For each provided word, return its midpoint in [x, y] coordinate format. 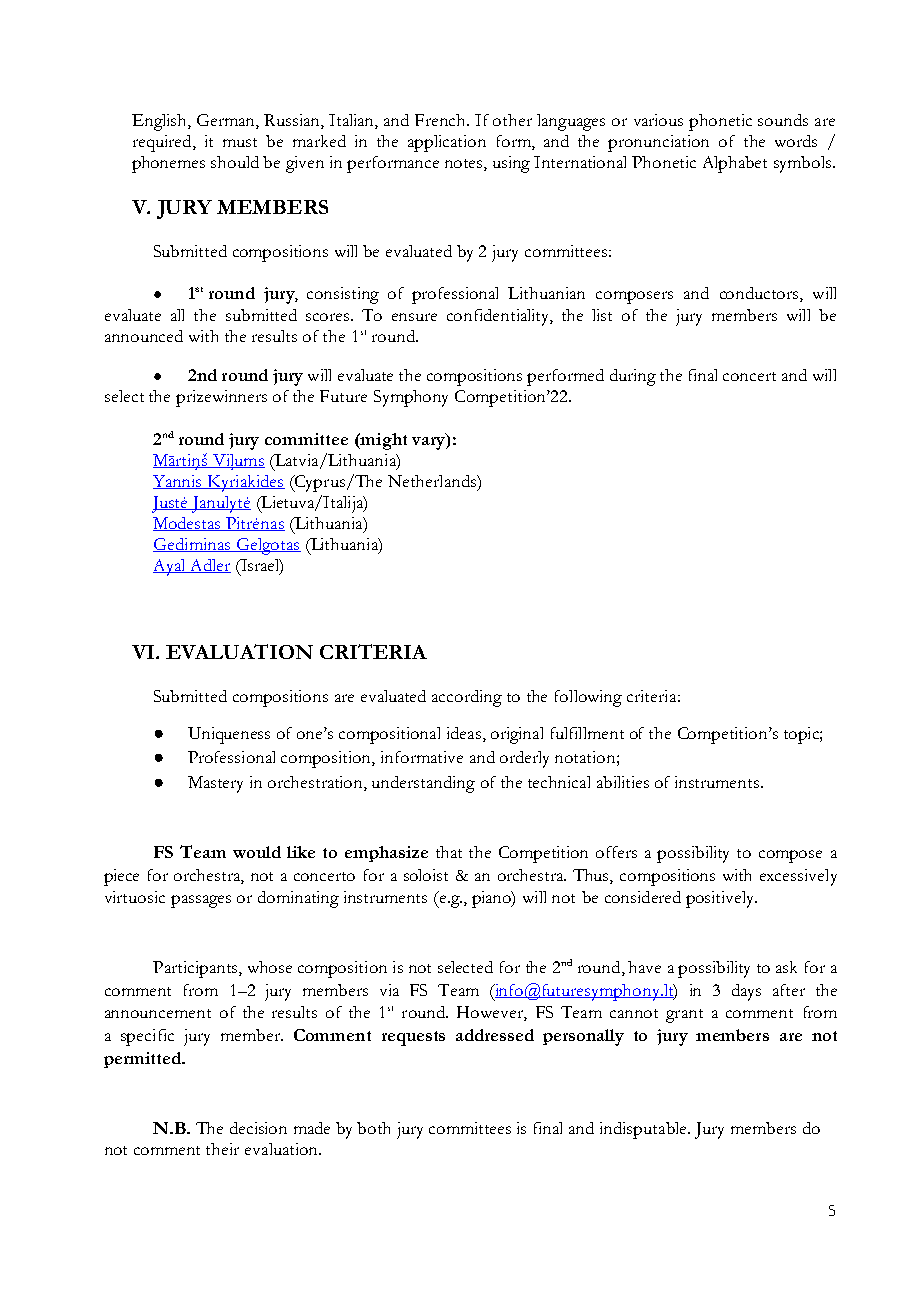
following [588, 698]
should [235, 162]
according [467, 698]
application [447, 143]
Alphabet [735, 164]
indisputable [644, 1130]
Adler [209, 566]
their [222, 1149]
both [373, 1128]
